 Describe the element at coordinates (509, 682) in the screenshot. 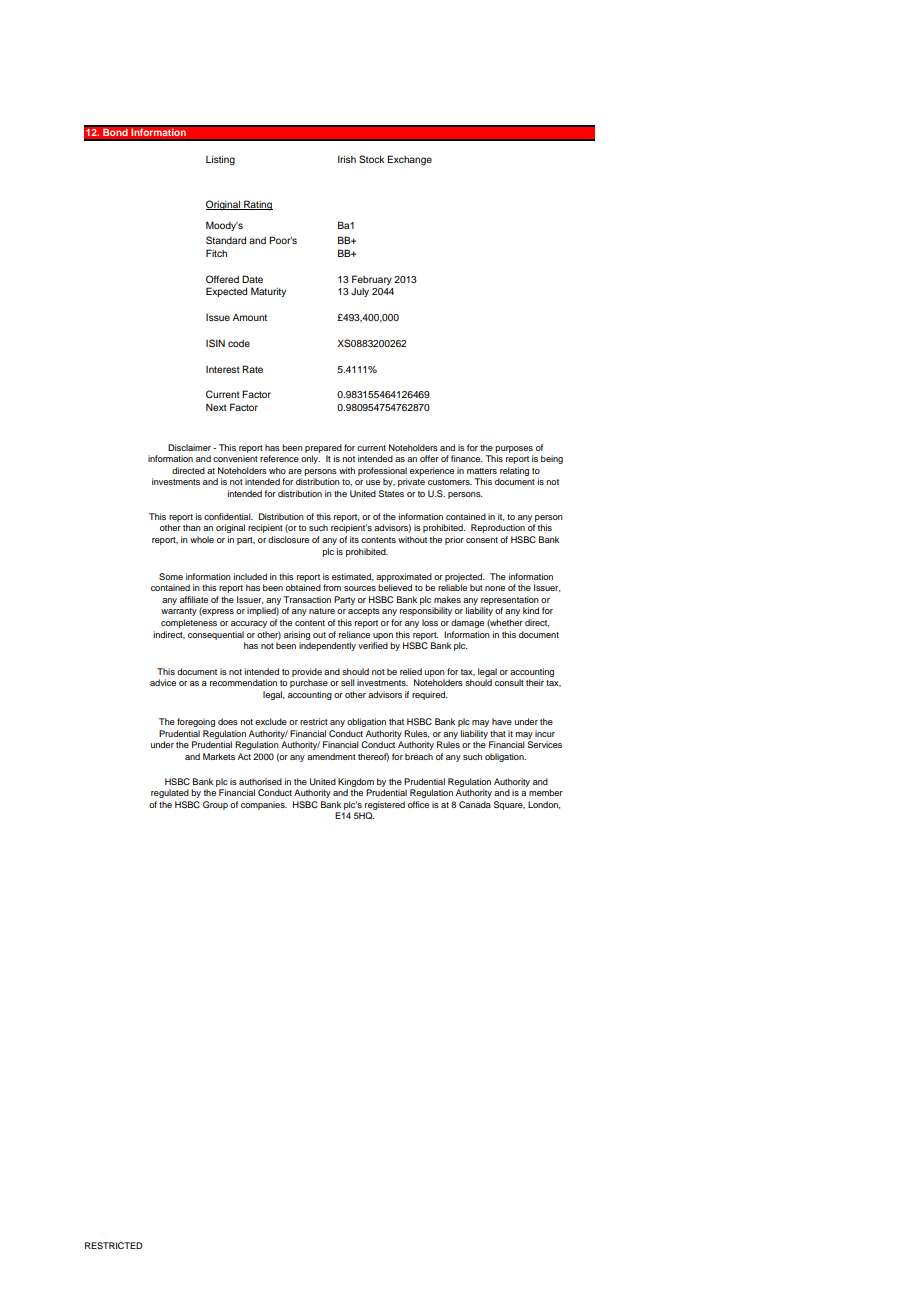

I see `consult` at that location.
